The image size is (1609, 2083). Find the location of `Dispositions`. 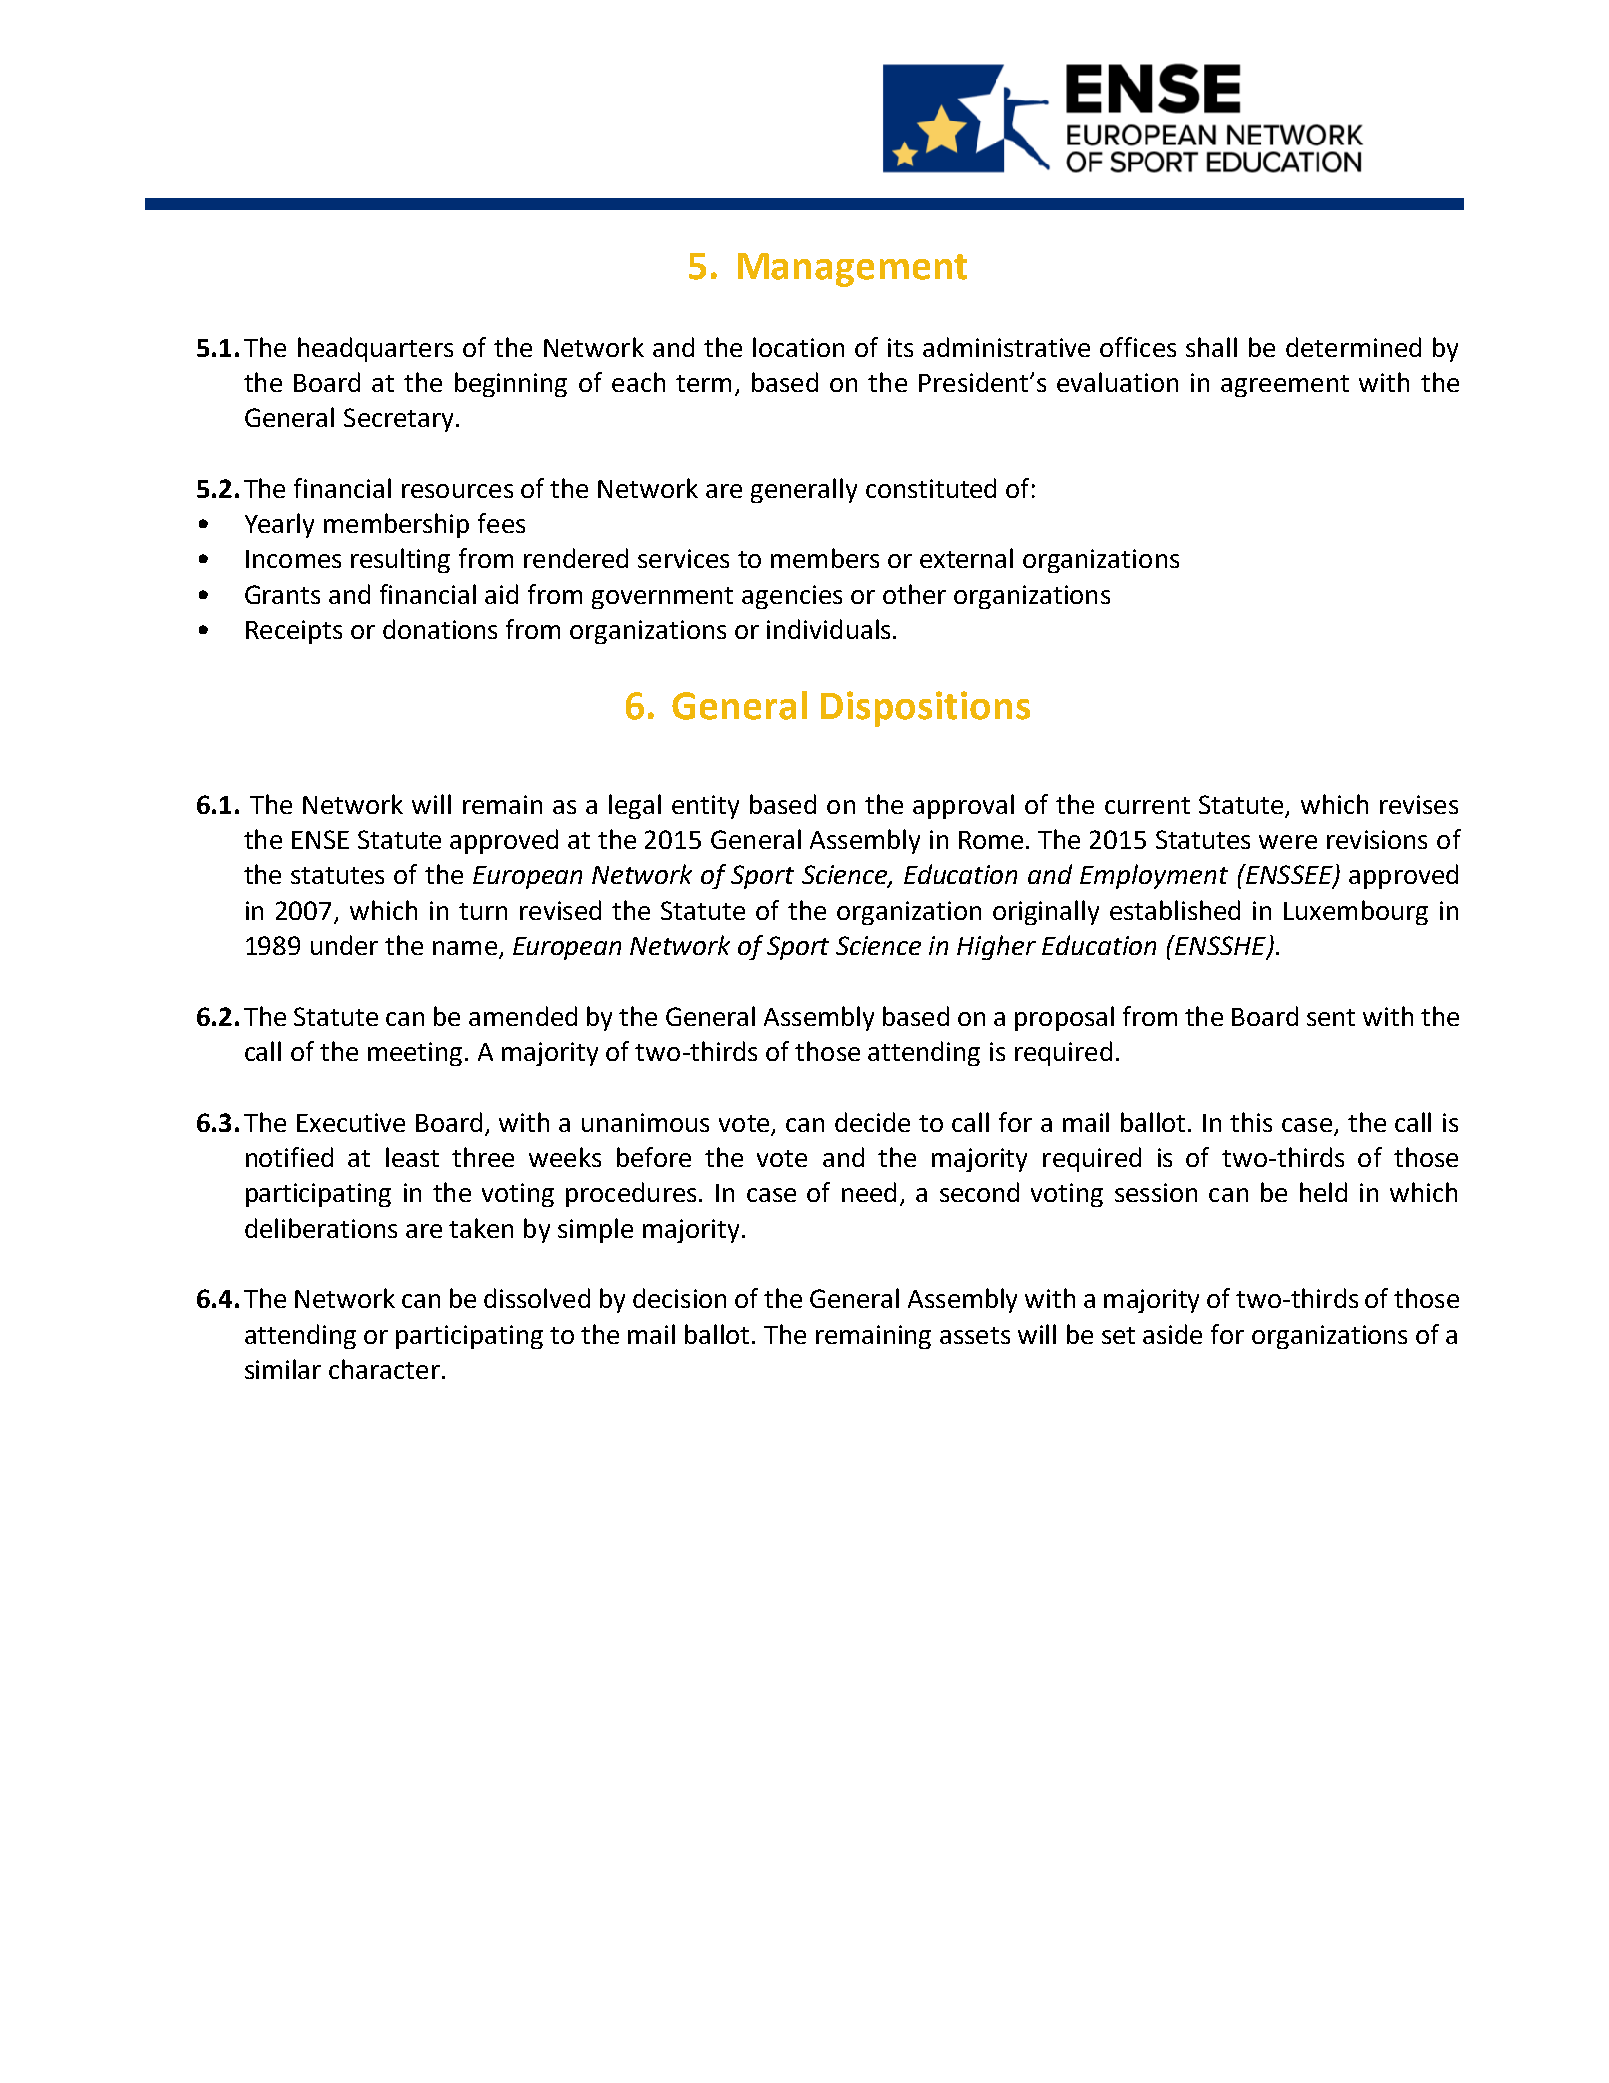

Dispositions is located at coordinates (925, 709).
